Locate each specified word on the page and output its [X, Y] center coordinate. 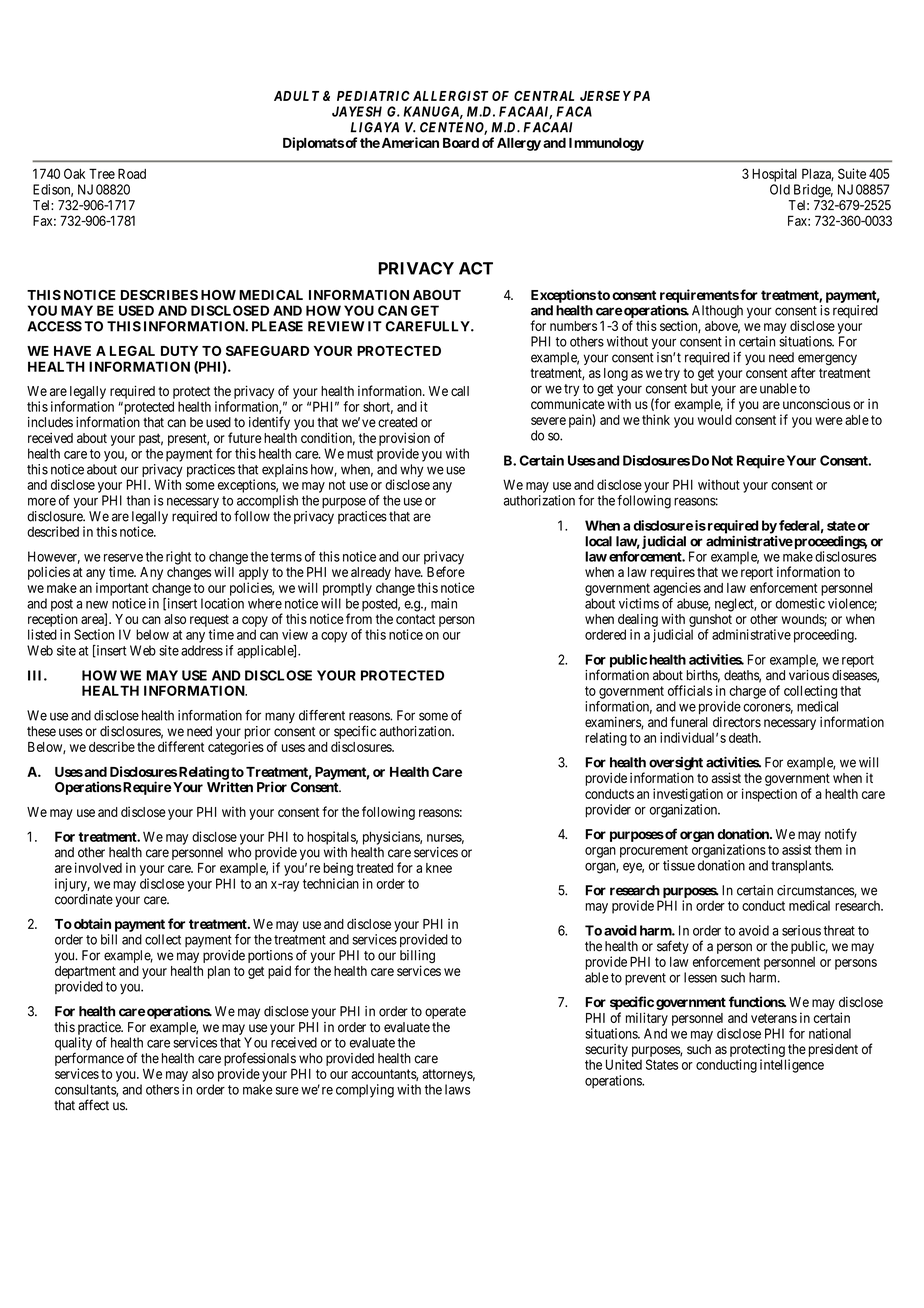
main [444, 603]
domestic [800, 603]
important [122, 589]
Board [461, 143]
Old [780, 189]
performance [89, 1060]
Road [132, 173]
